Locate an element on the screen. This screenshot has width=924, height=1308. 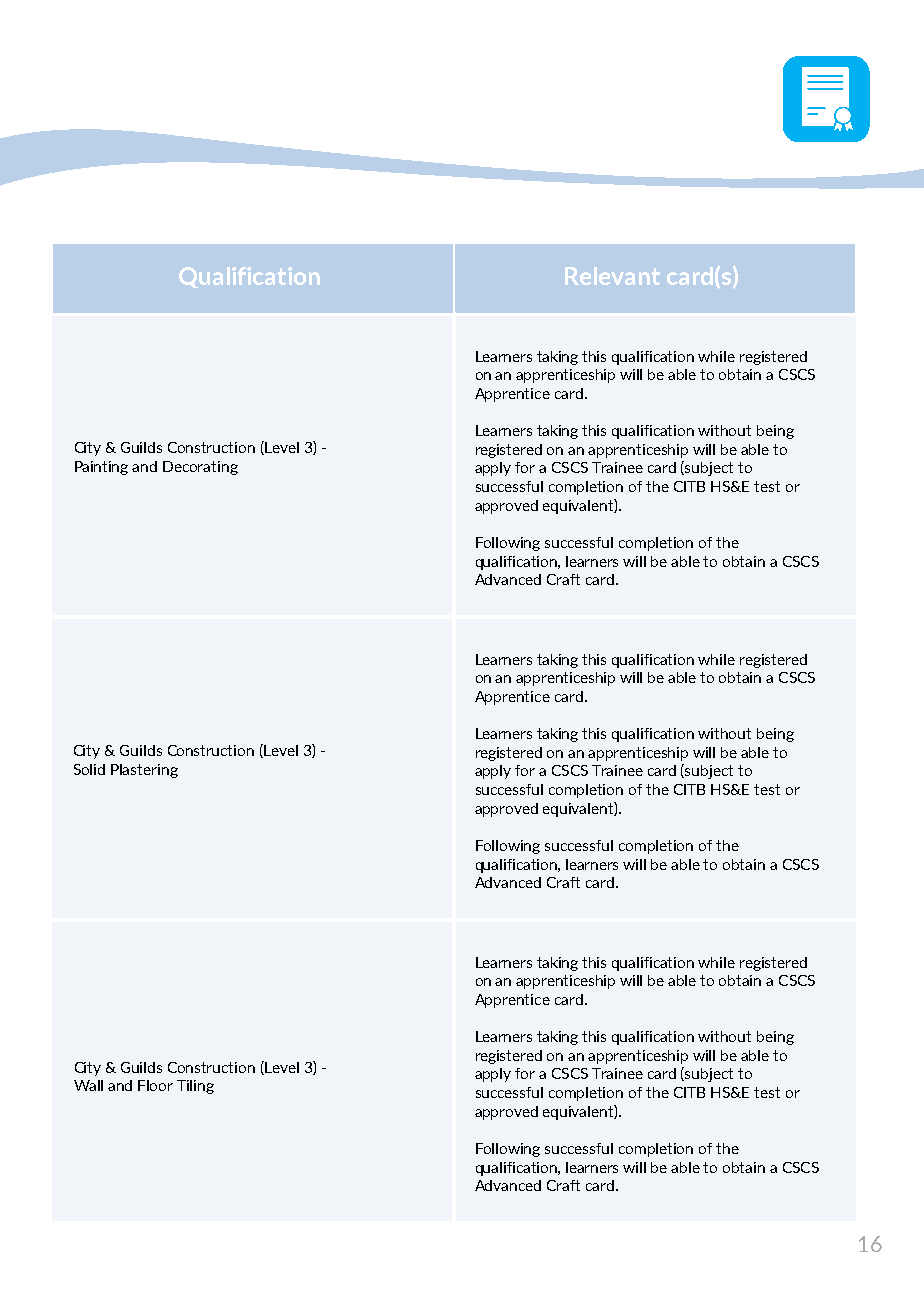
Plastering is located at coordinates (144, 771).
